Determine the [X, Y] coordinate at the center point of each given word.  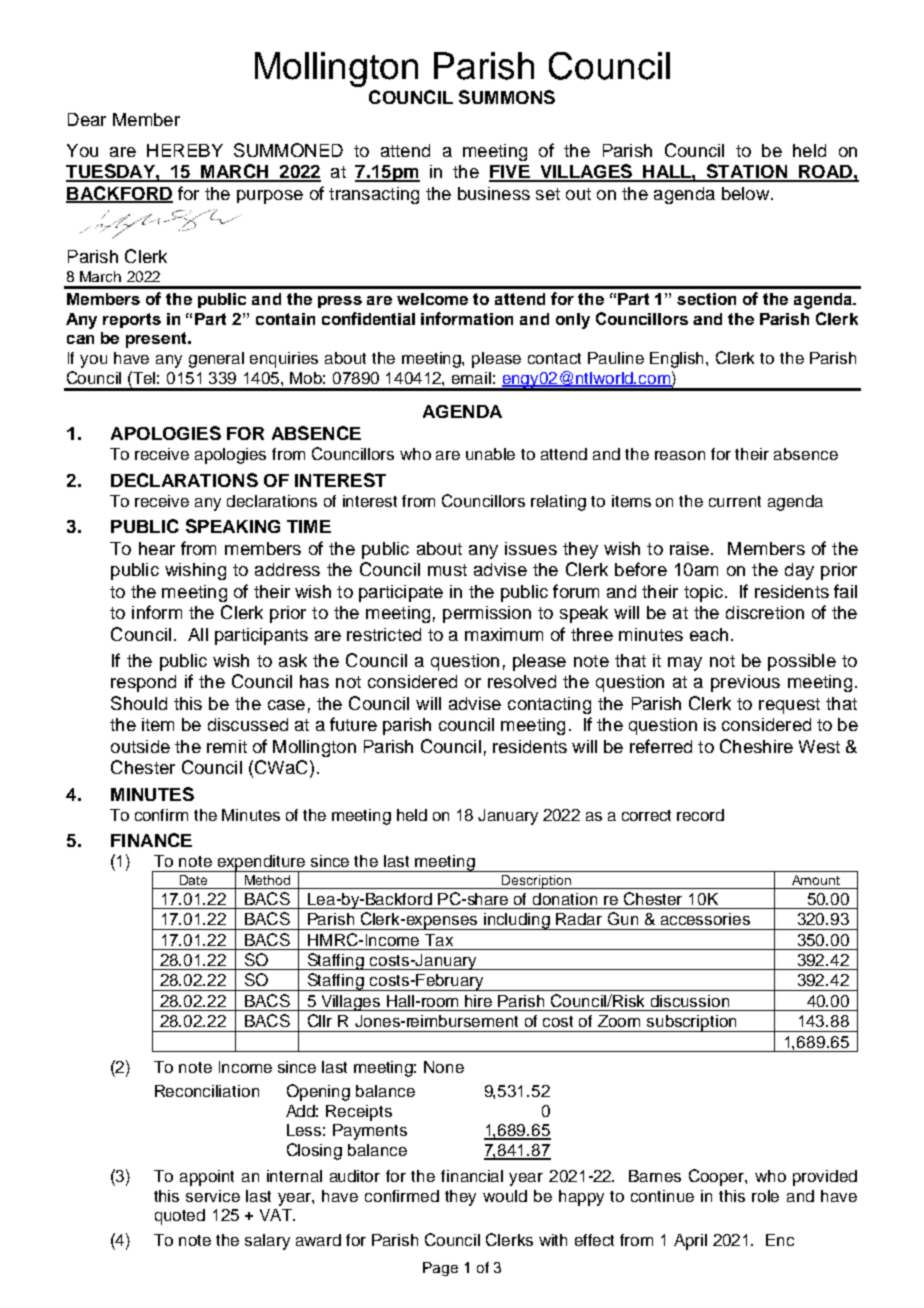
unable [490, 454]
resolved [522, 681]
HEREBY [185, 150]
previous [745, 683]
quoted [180, 1217]
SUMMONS [507, 97]
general [216, 360]
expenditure [261, 864]
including [517, 921]
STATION [747, 172]
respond [143, 683]
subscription [692, 1023]
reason [680, 455]
